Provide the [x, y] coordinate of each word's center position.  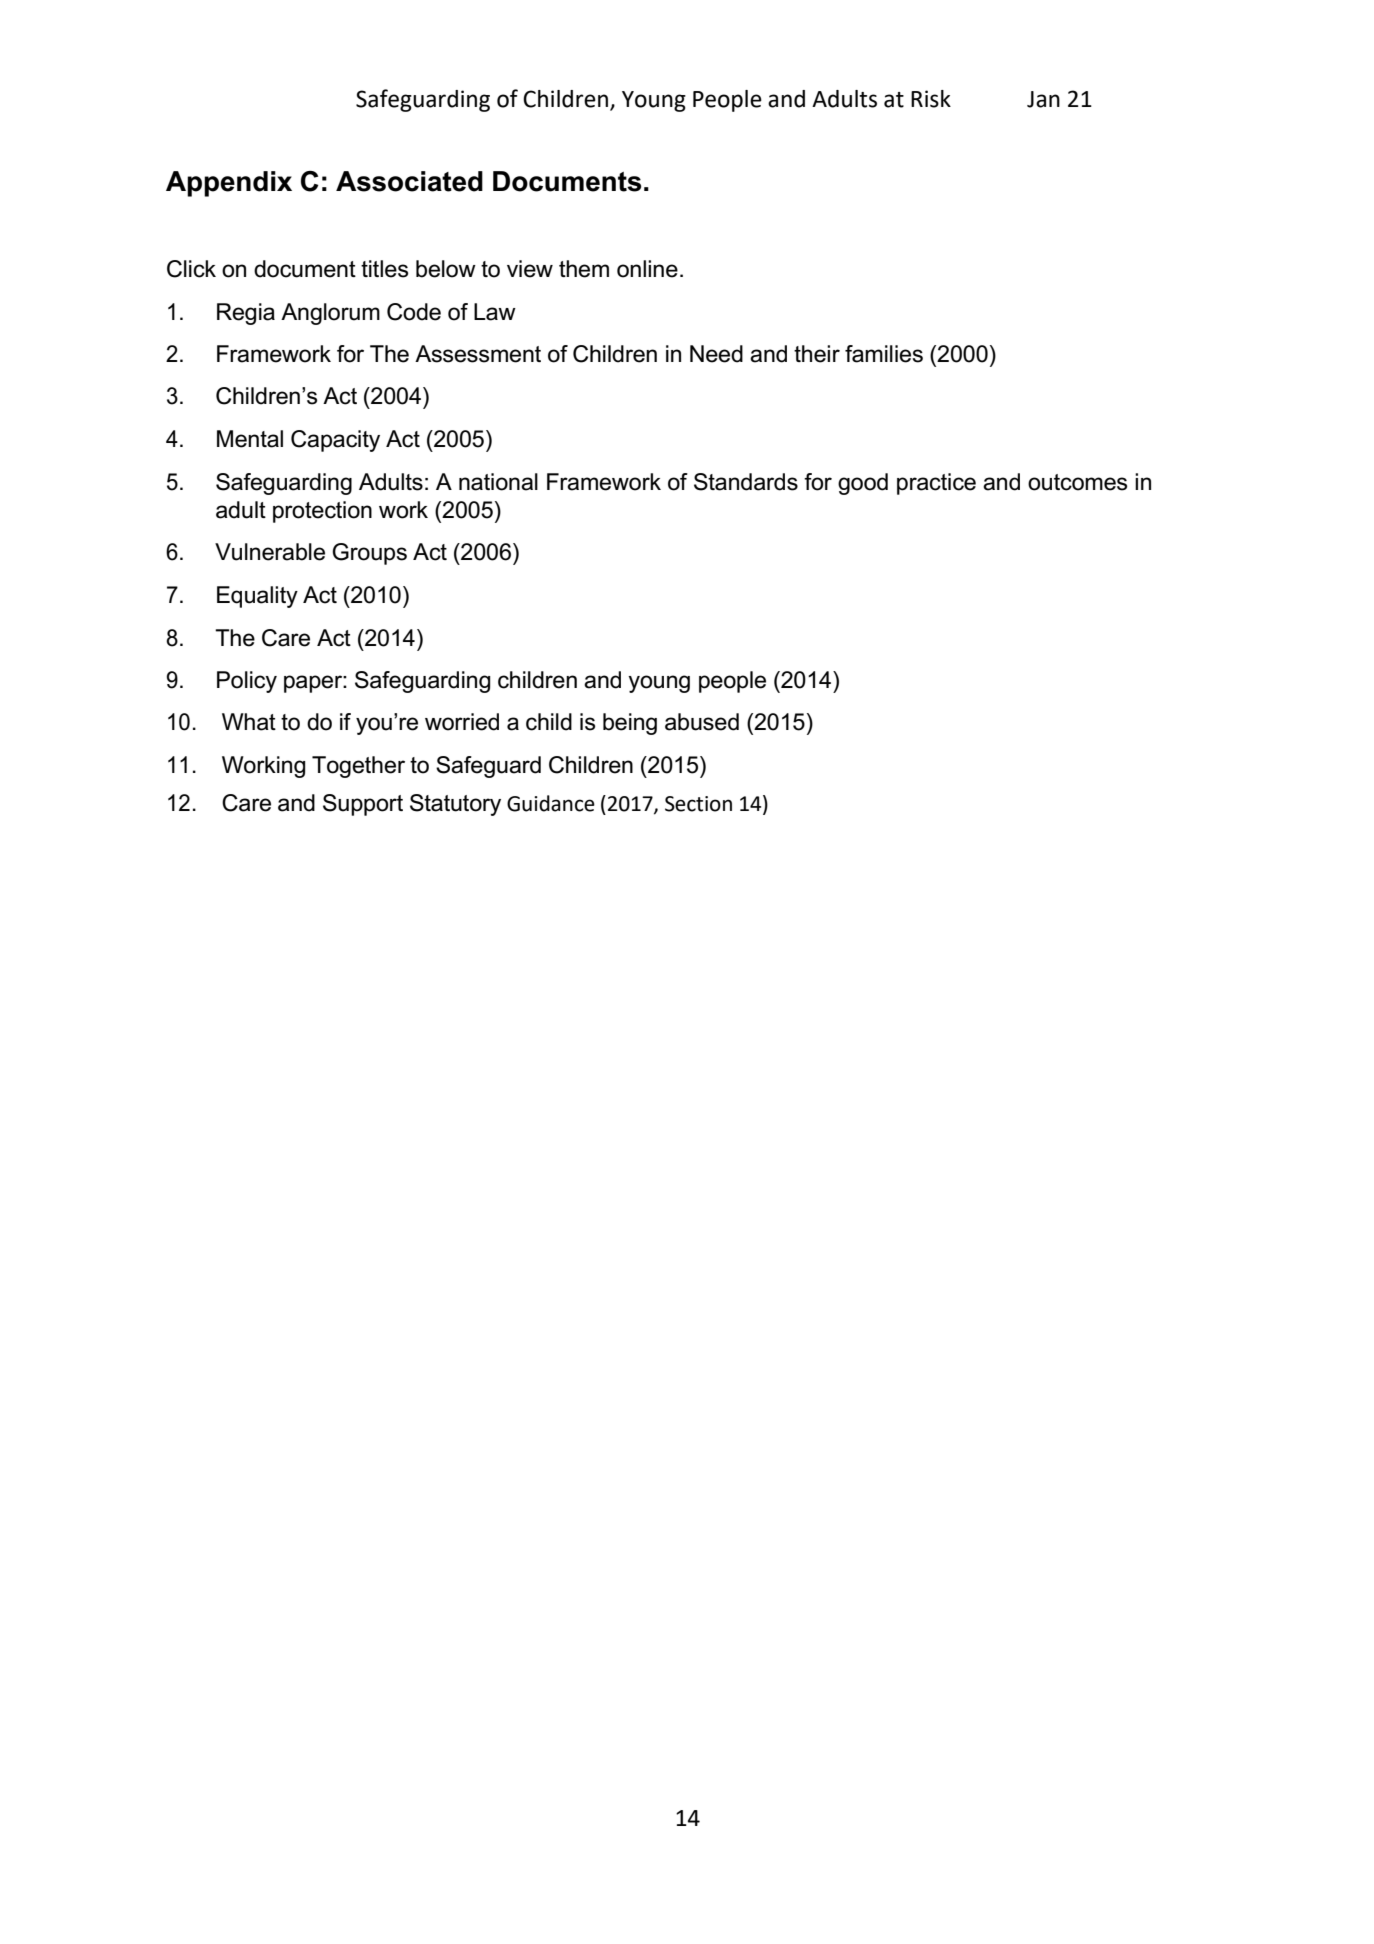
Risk [931, 99]
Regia [246, 314]
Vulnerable [270, 552]
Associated [409, 181]
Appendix [229, 184]
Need [716, 354]
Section [698, 804]
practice [936, 484]
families [884, 354]
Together [358, 767]
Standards [746, 482]
